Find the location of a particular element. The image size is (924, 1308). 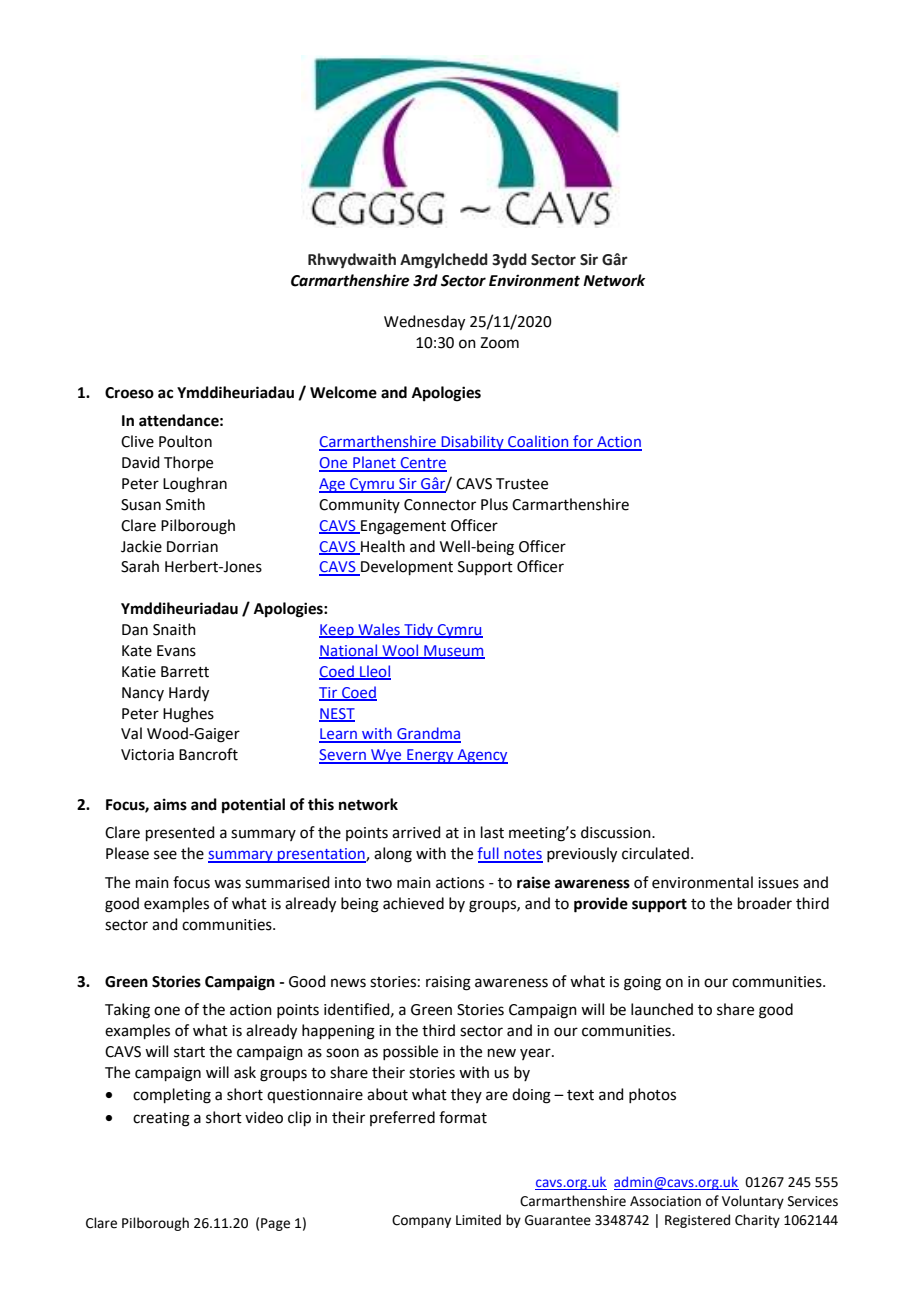

Bancroft is located at coordinates (208, 754).
